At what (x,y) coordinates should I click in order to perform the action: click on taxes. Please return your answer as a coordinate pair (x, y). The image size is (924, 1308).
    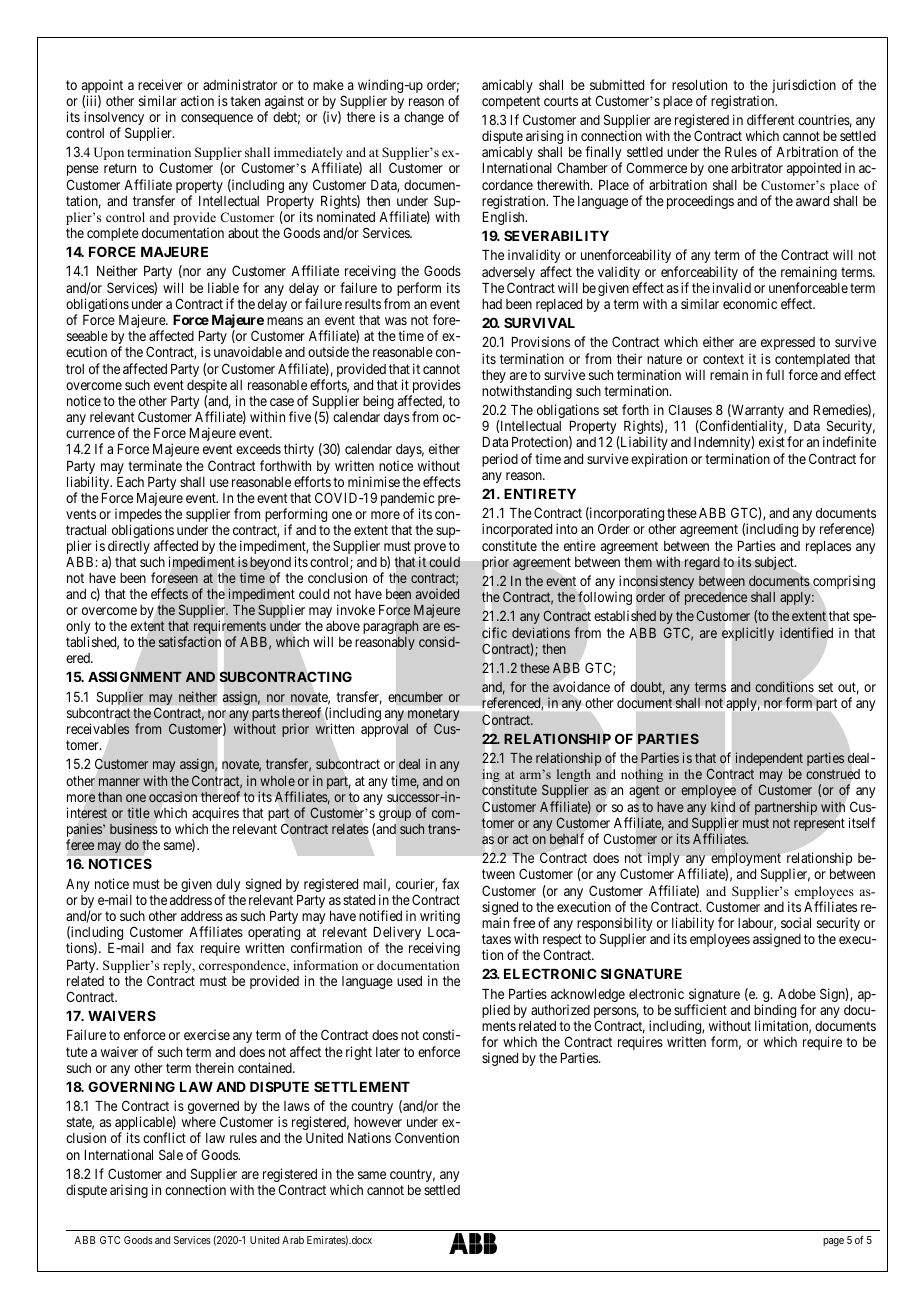
    Looking at the image, I should click on (496, 939).
